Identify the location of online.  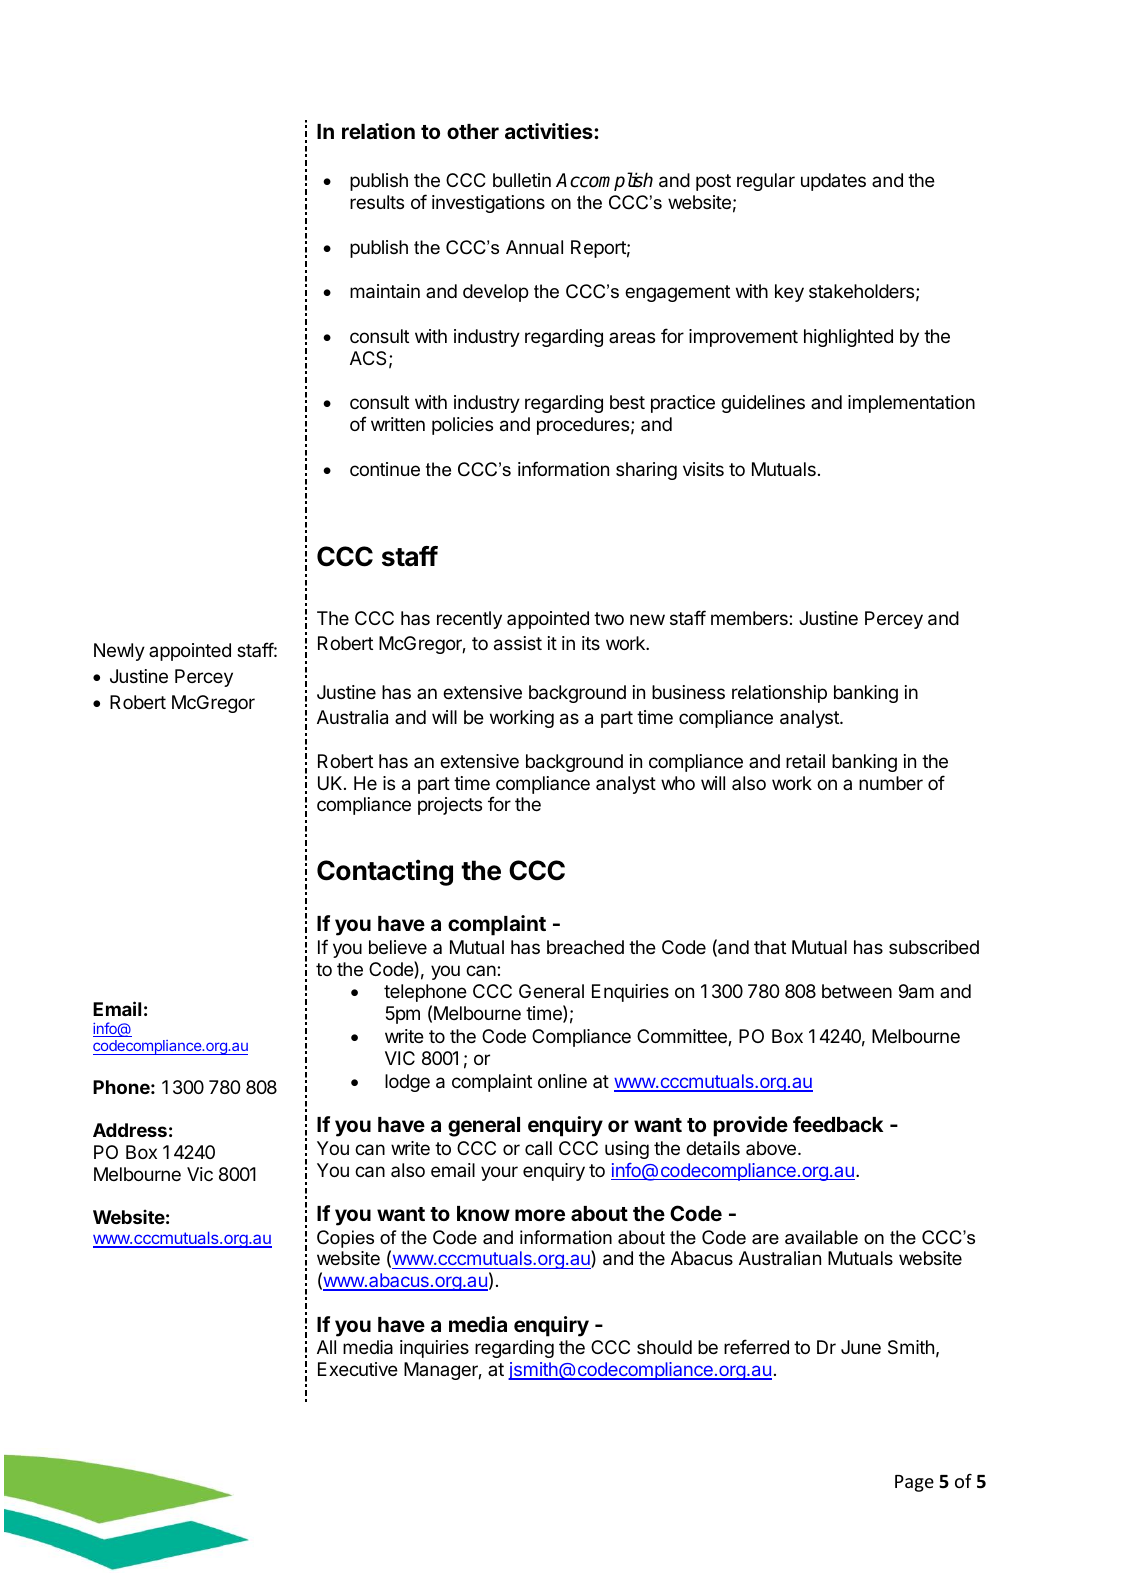
(562, 1081).
